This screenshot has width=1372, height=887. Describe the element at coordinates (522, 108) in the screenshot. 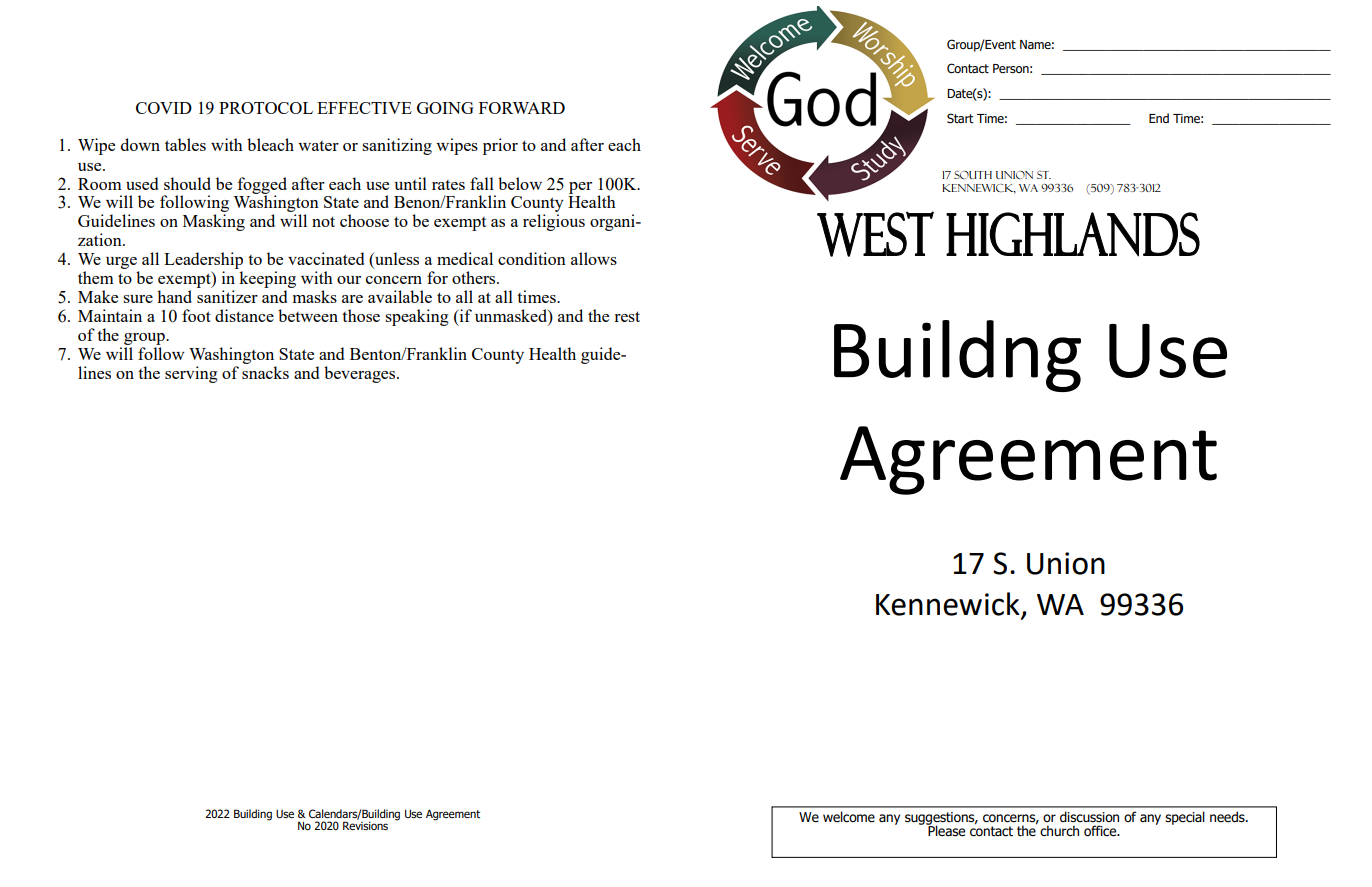

I see `FORWARD` at that location.
